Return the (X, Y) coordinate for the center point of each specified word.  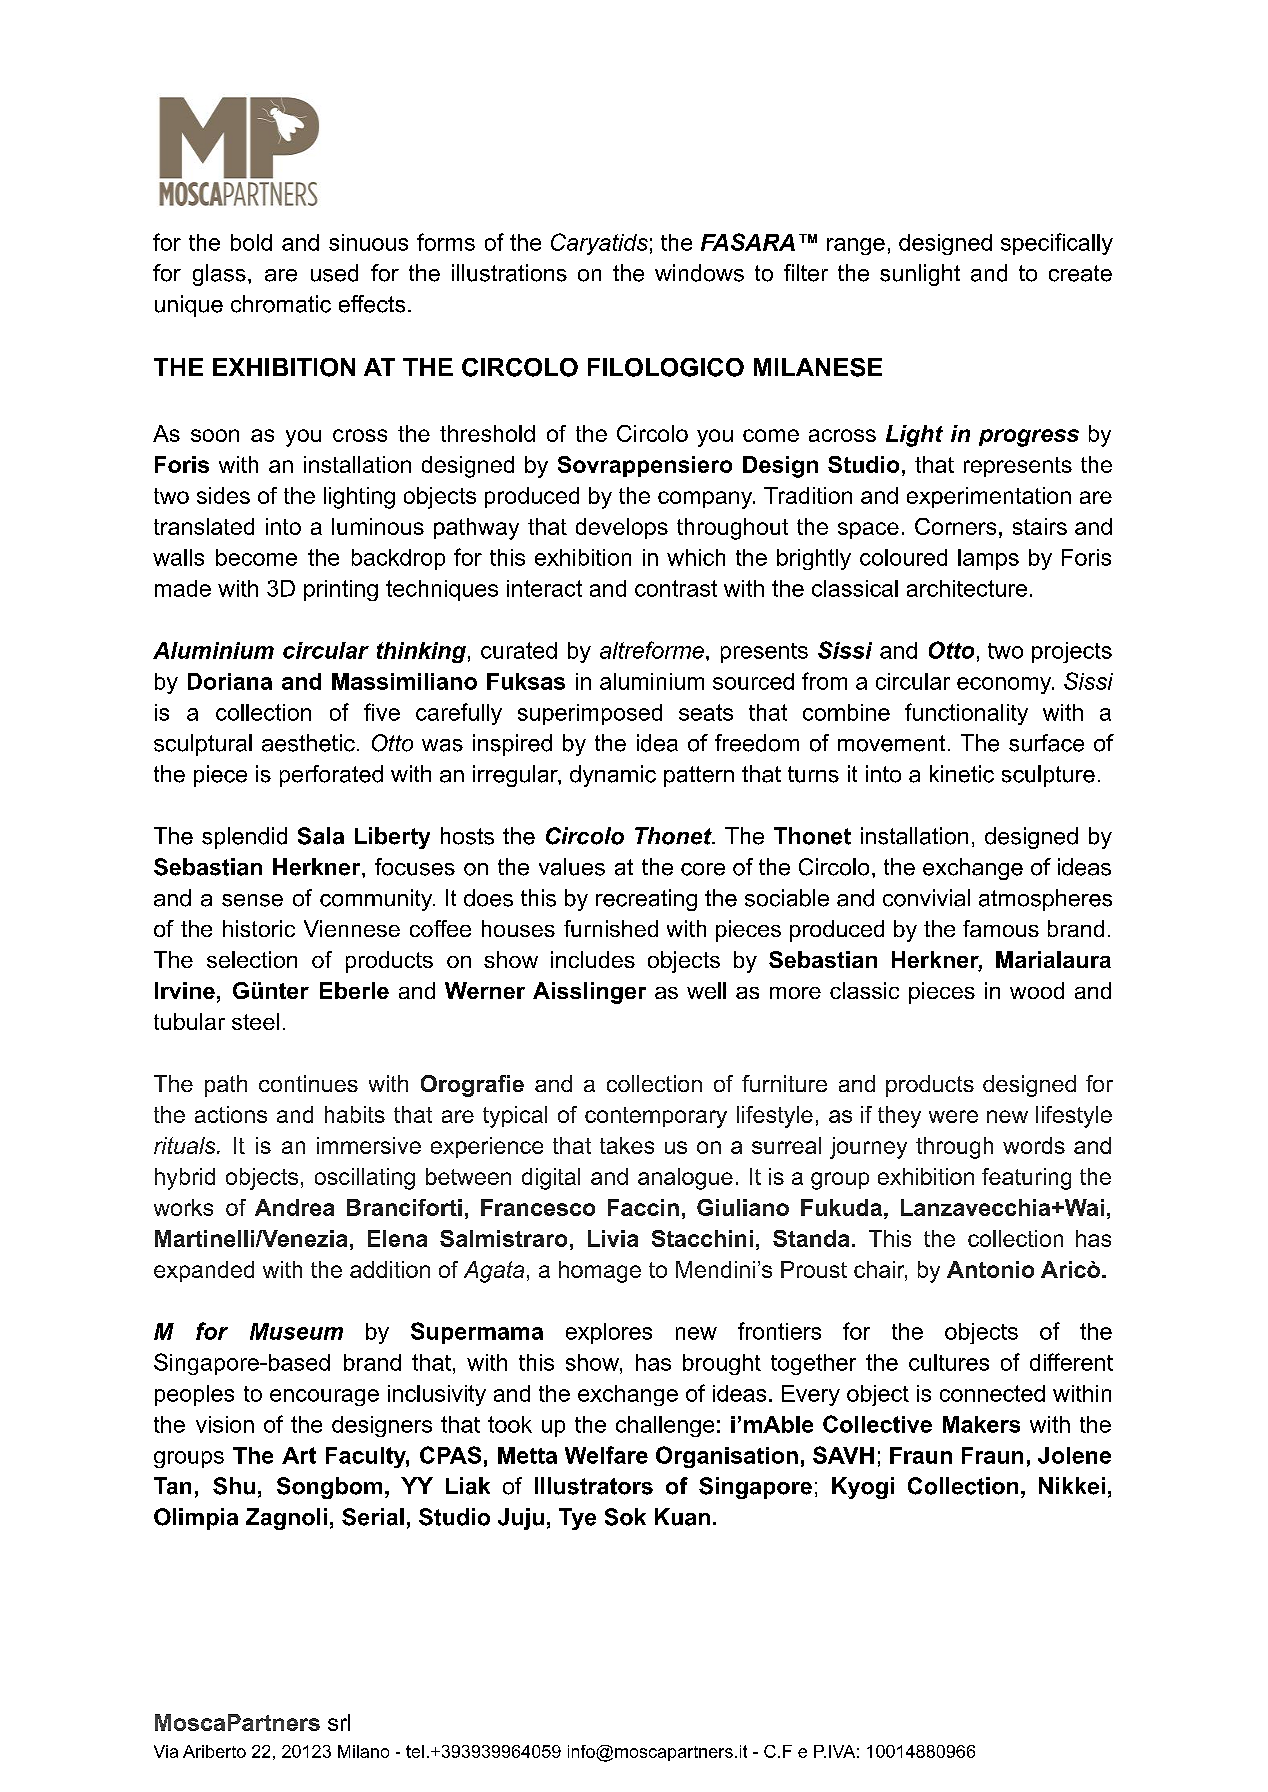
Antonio (990, 1269)
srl (339, 1722)
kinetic (962, 774)
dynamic (613, 776)
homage (600, 1272)
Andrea (294, 1207)
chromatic (281, 304)
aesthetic (308, 743)
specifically (1057, 244)
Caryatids (599, 244)
